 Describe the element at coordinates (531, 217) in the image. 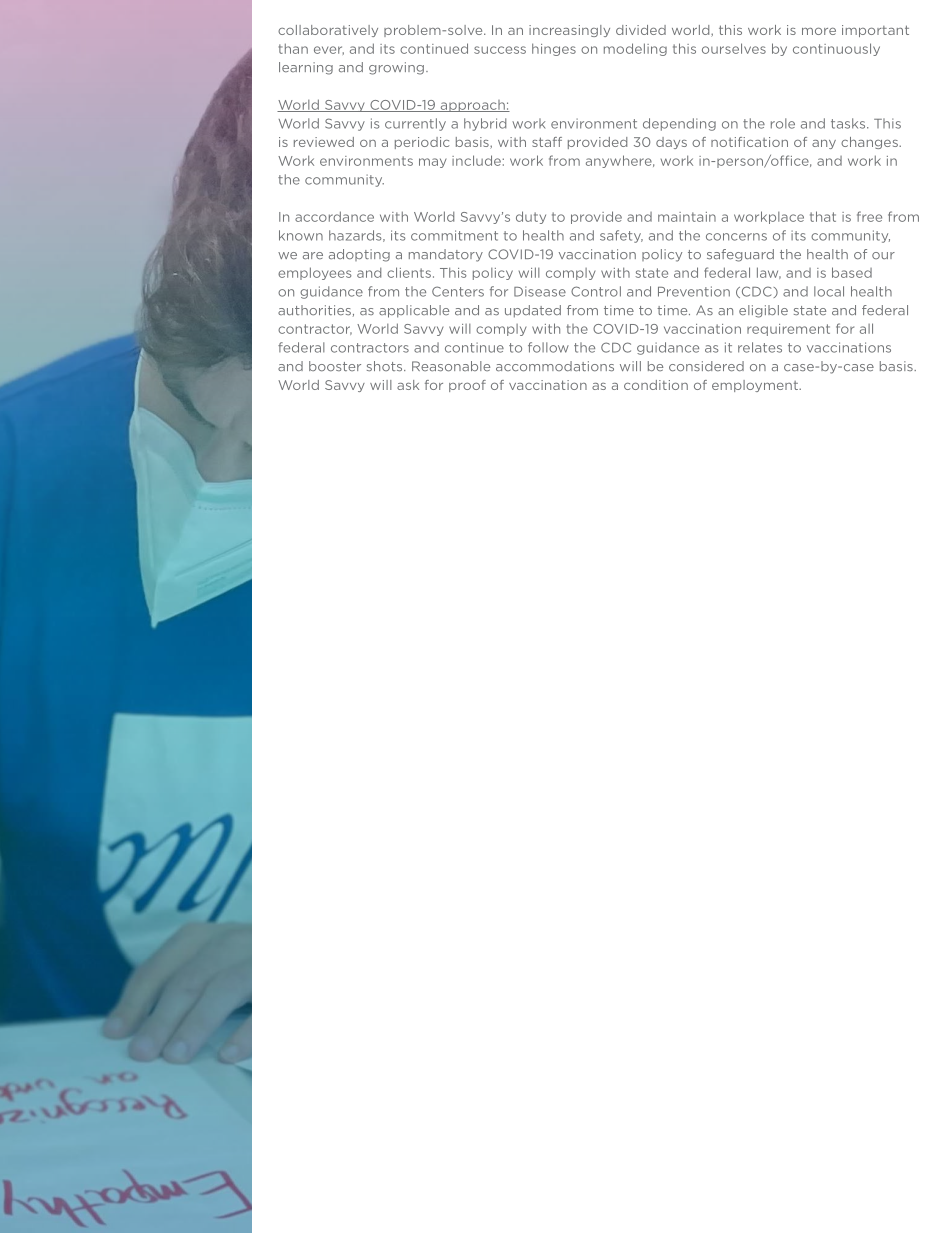

I see `duty` at that location.
